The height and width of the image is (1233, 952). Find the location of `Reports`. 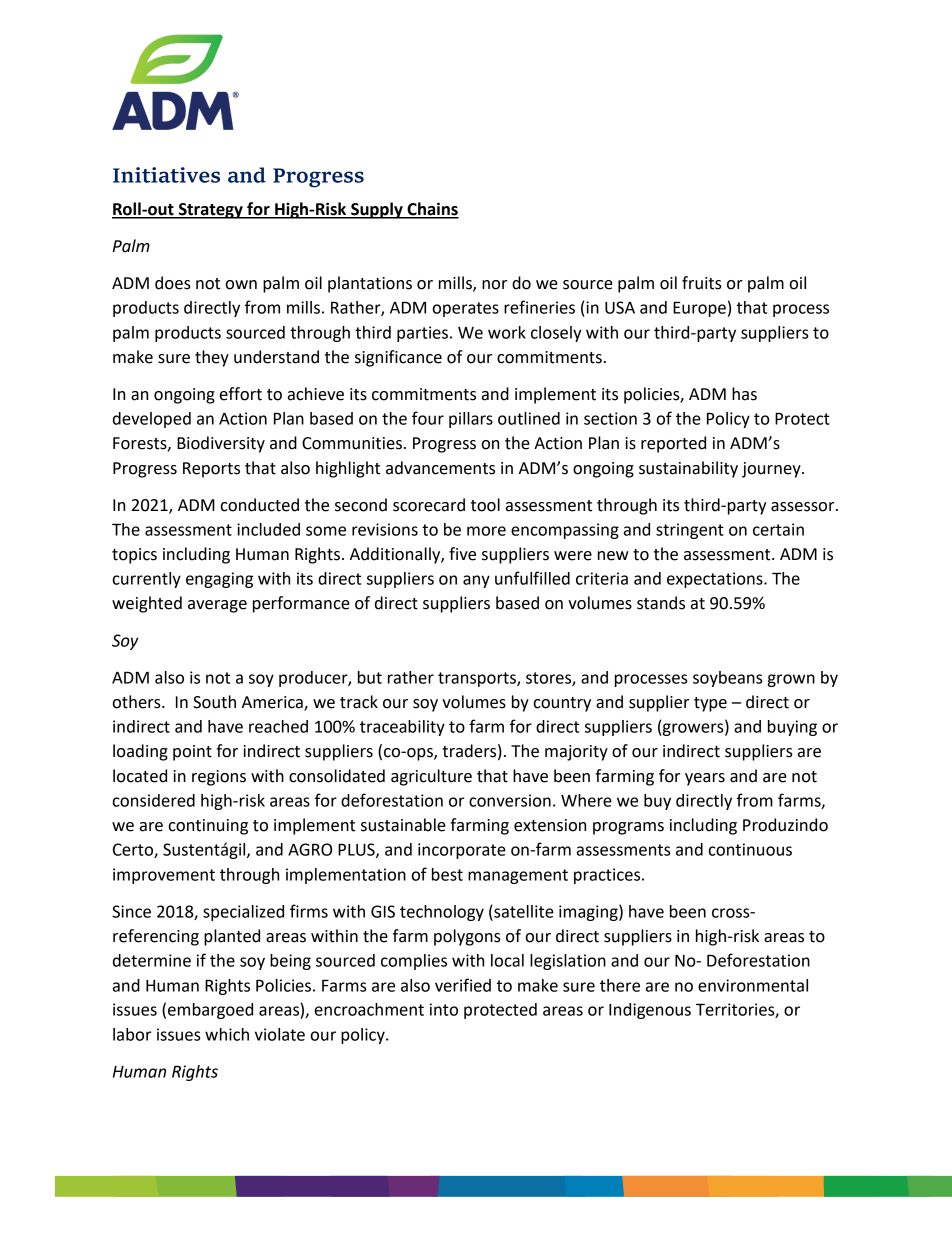

Reports is located at coordinates (211, 470).
